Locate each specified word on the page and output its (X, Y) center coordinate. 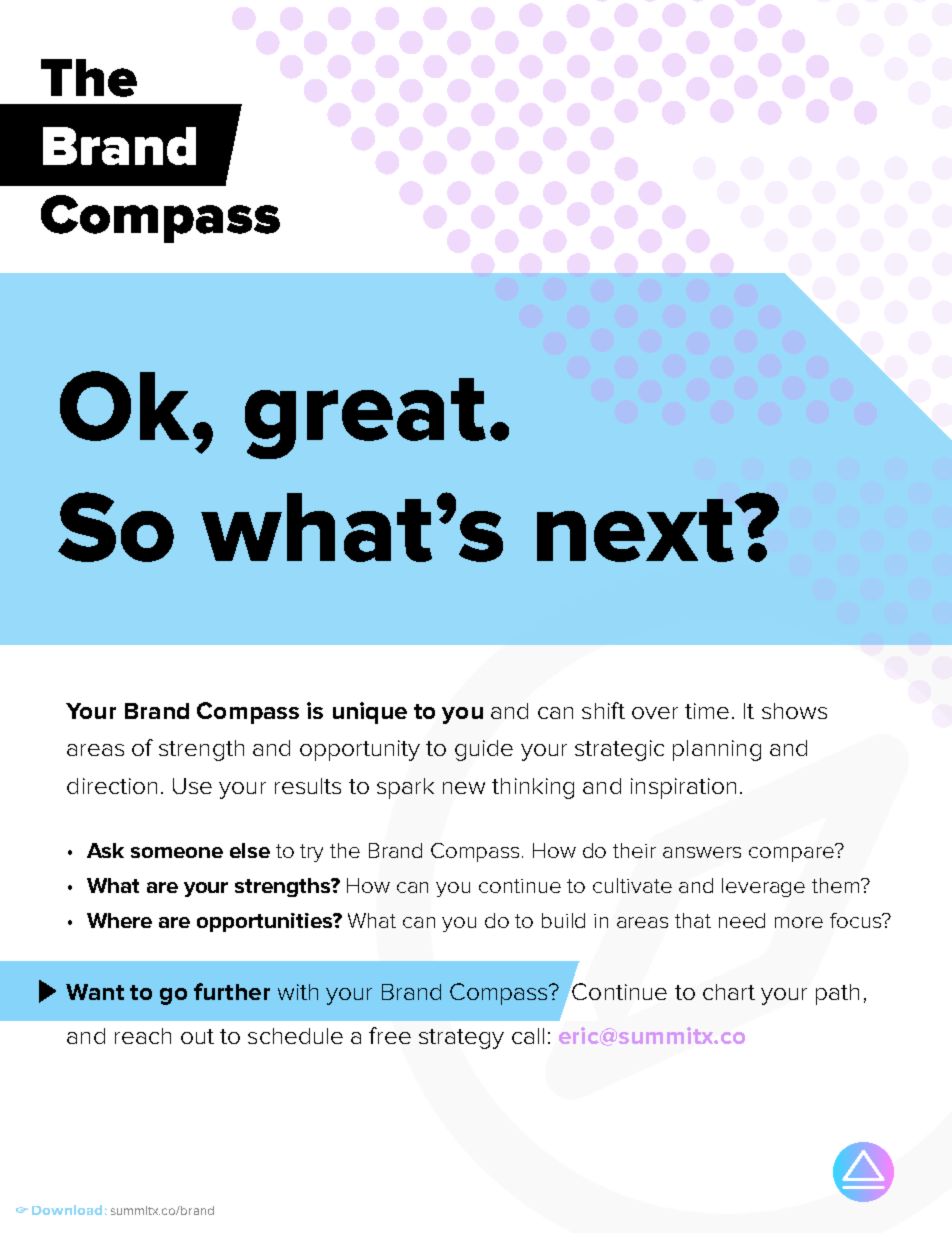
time (707, 711)
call (528, 1036)
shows (794, 711)
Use (192, 786)
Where (119, 920)
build (563, 920)
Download (67, 1210)
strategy (461, 1039)
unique (370, 713)
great (365, 418)
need (742, 920)
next (636, 530)
